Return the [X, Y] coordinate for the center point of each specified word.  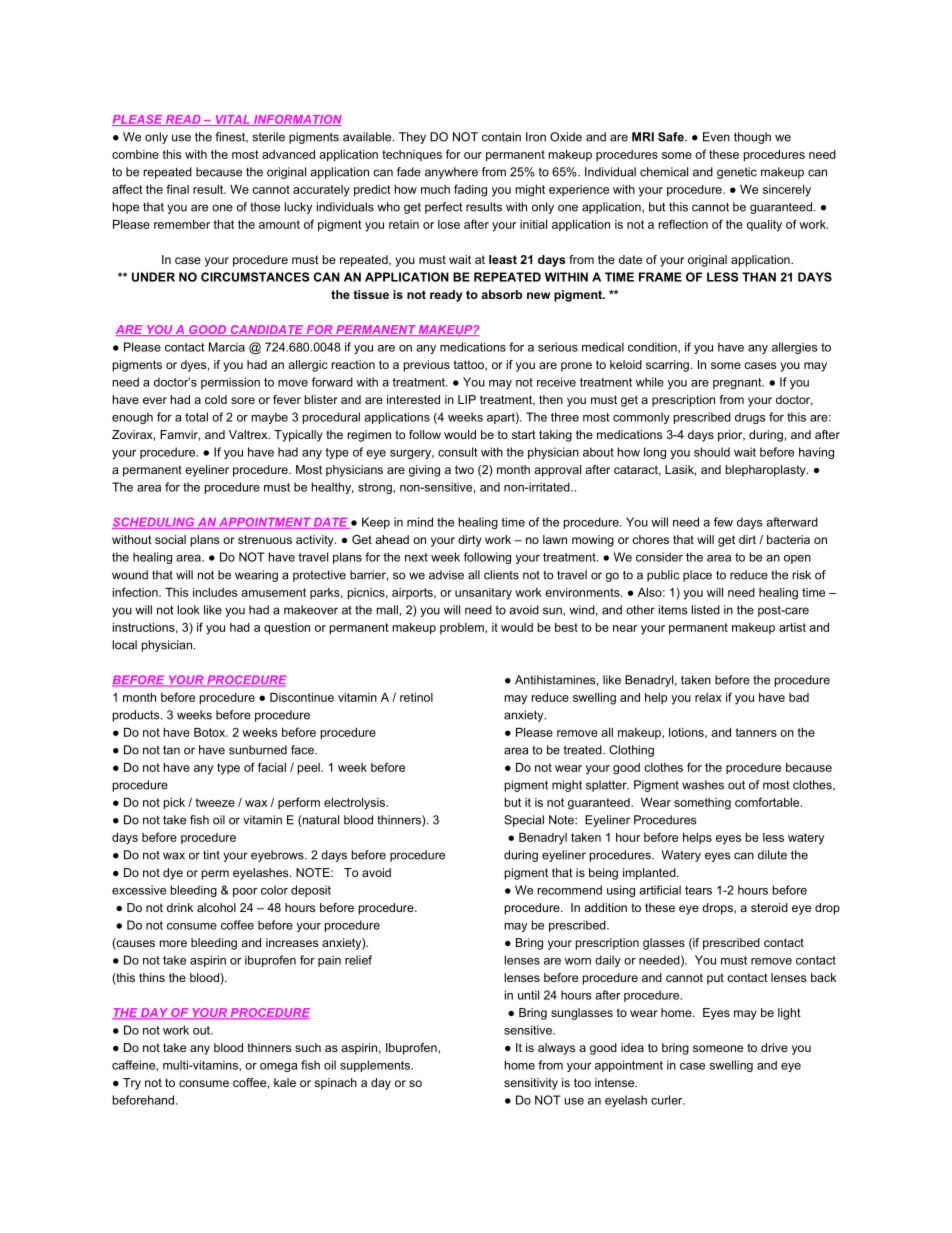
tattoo [470, 365]
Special [524, 821]
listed [705, 610]
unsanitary [483, 594]
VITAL [232, 120]
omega [278, 1067]
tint [211, 855]
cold [216, 399]
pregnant [738, 383]
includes [215, 592]
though [752, 138]
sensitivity [531, 1084]
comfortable [768, 802]
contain [501, 137]
